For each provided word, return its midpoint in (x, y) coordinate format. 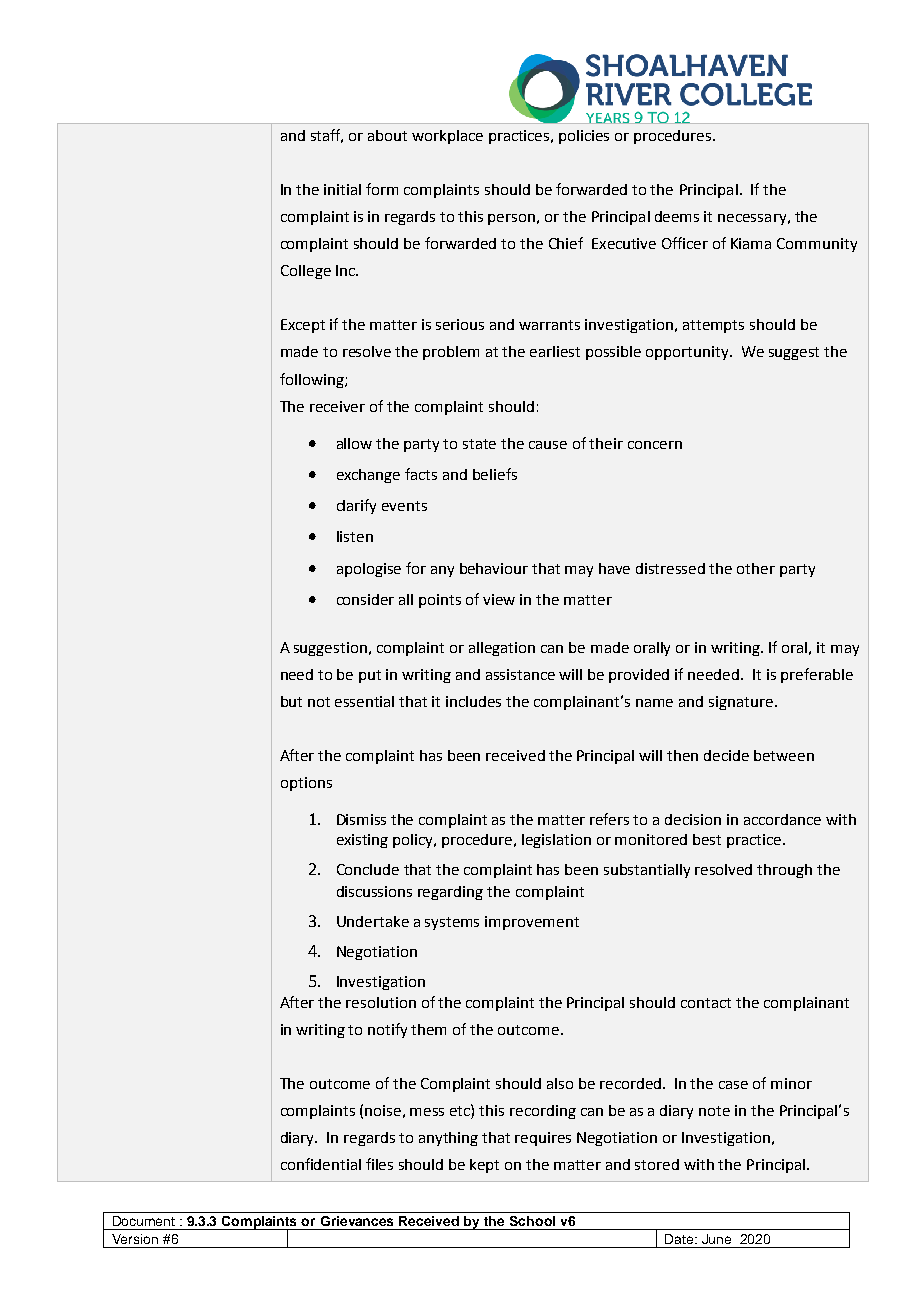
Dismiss (361, 819)
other (756, 568)
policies (584, 137)
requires (543, 1139)
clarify (356, 506)
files (379, 1164)
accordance (782, 819)
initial (342, 189)
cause (548, 445)
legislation (556, 841)
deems (677, 216)
